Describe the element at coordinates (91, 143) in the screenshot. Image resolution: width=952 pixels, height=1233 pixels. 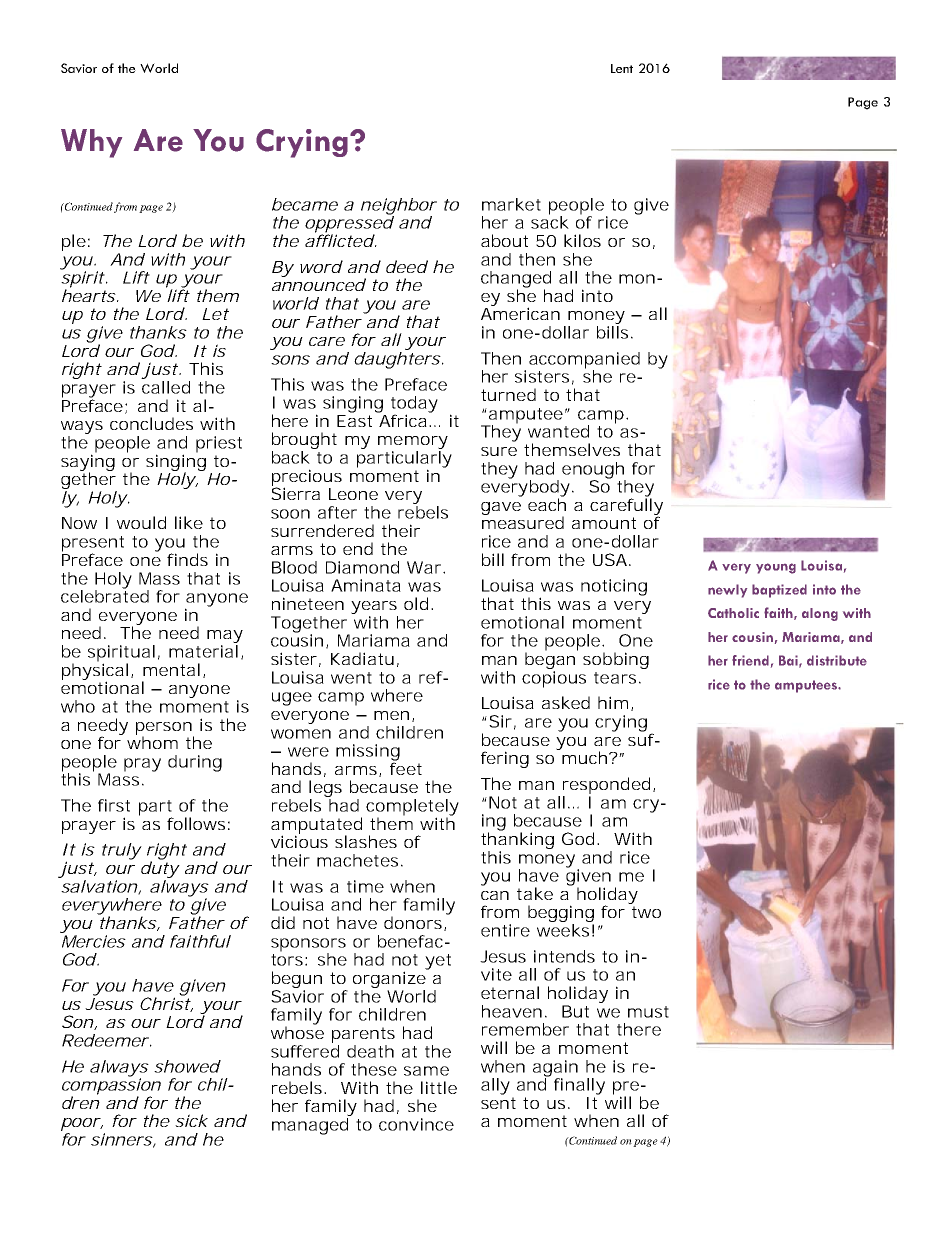
I see `Why` at that location.
